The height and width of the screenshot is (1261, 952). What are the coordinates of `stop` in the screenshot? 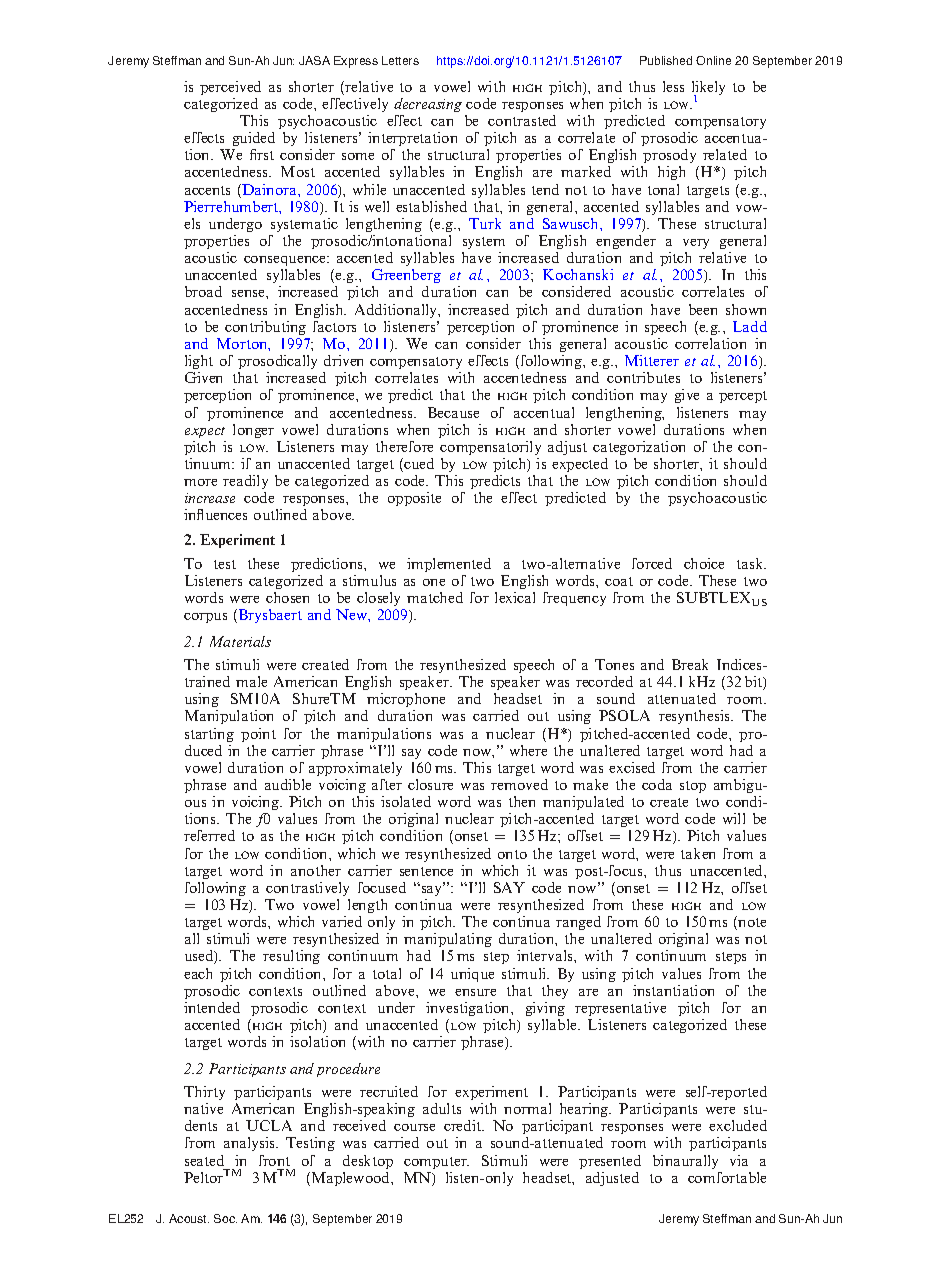 It's located at (693, 787).
